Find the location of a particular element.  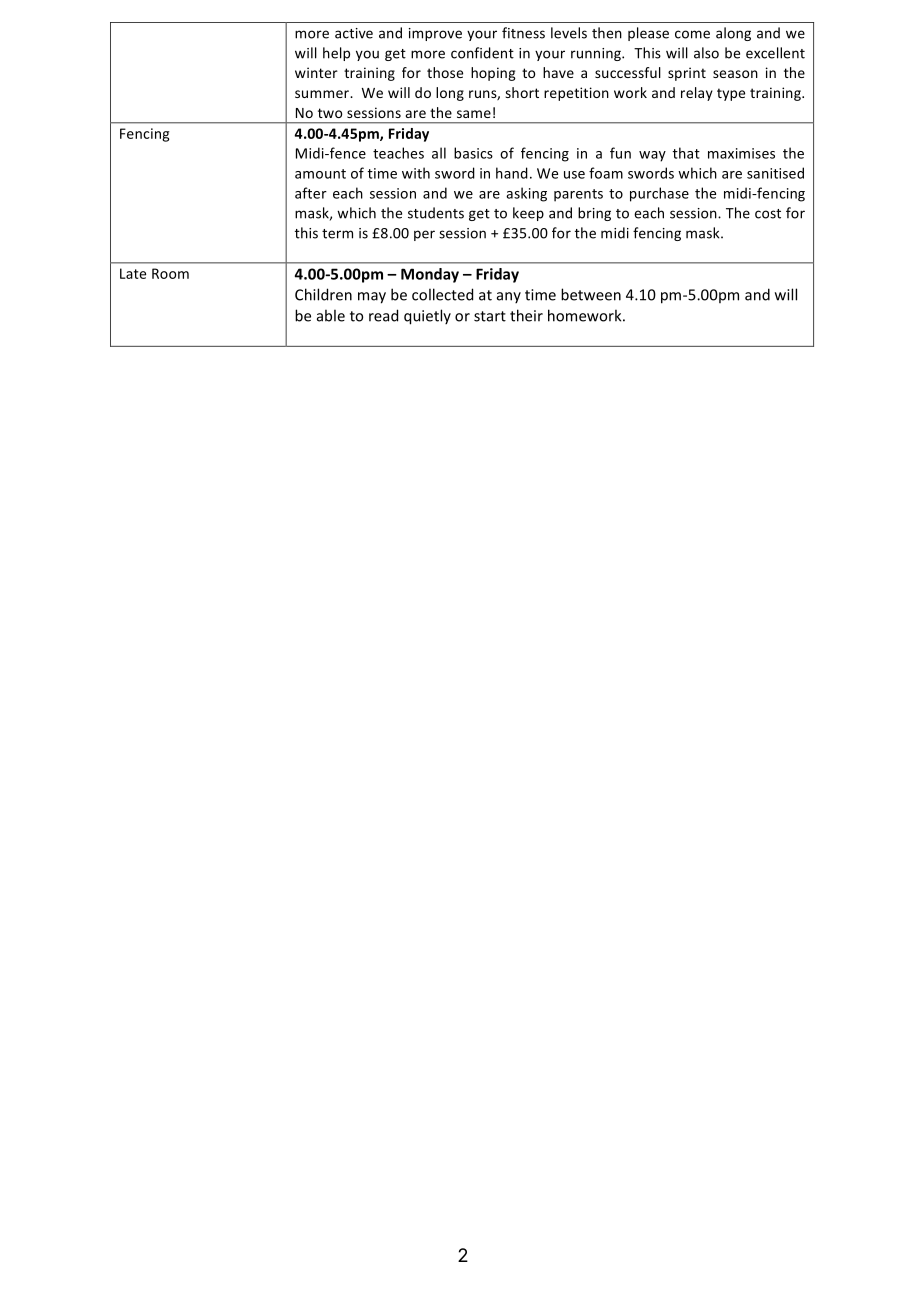

two is located at coordinates (330, 113).
